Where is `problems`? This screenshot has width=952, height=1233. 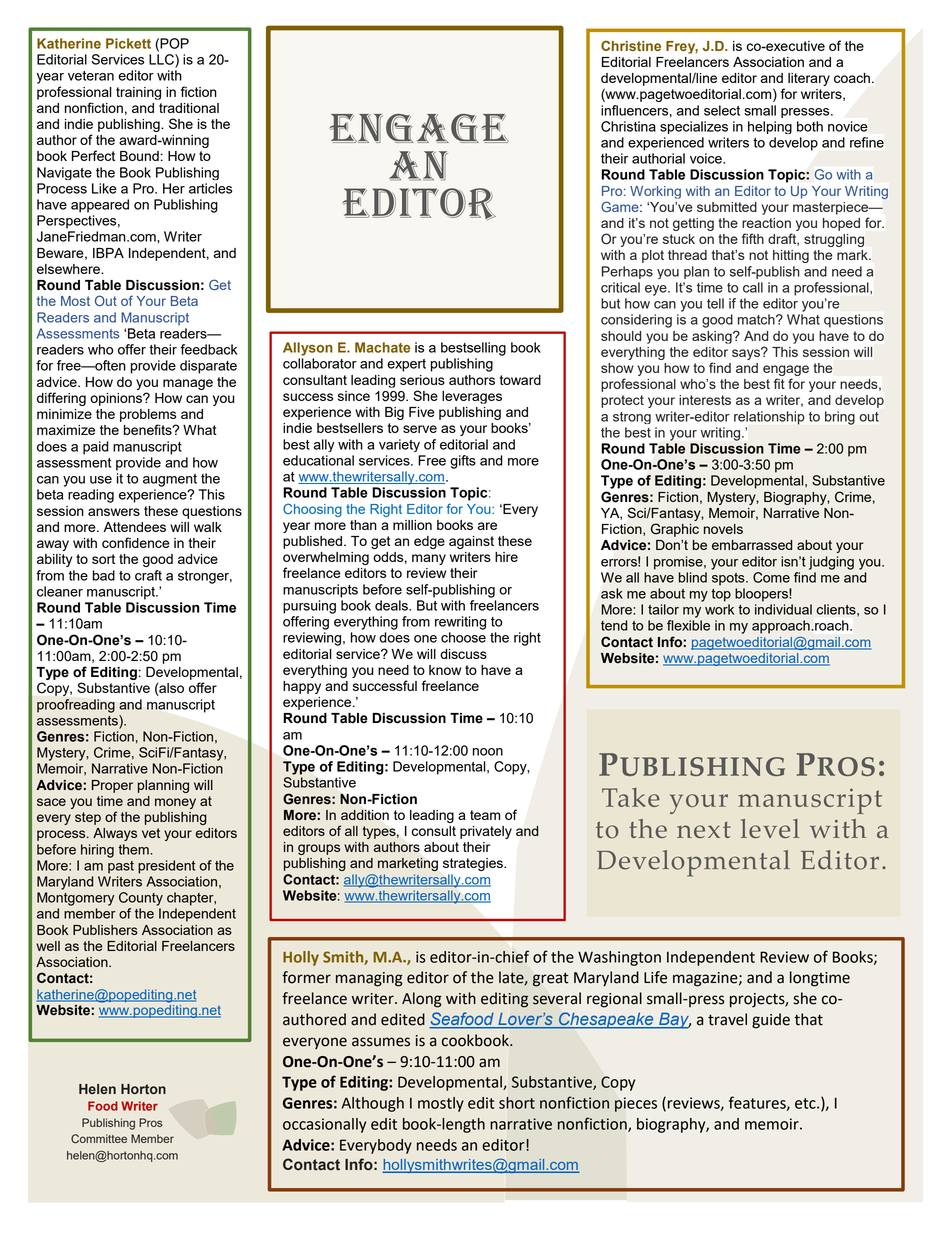 problems is located at coordinates (148, 415).
